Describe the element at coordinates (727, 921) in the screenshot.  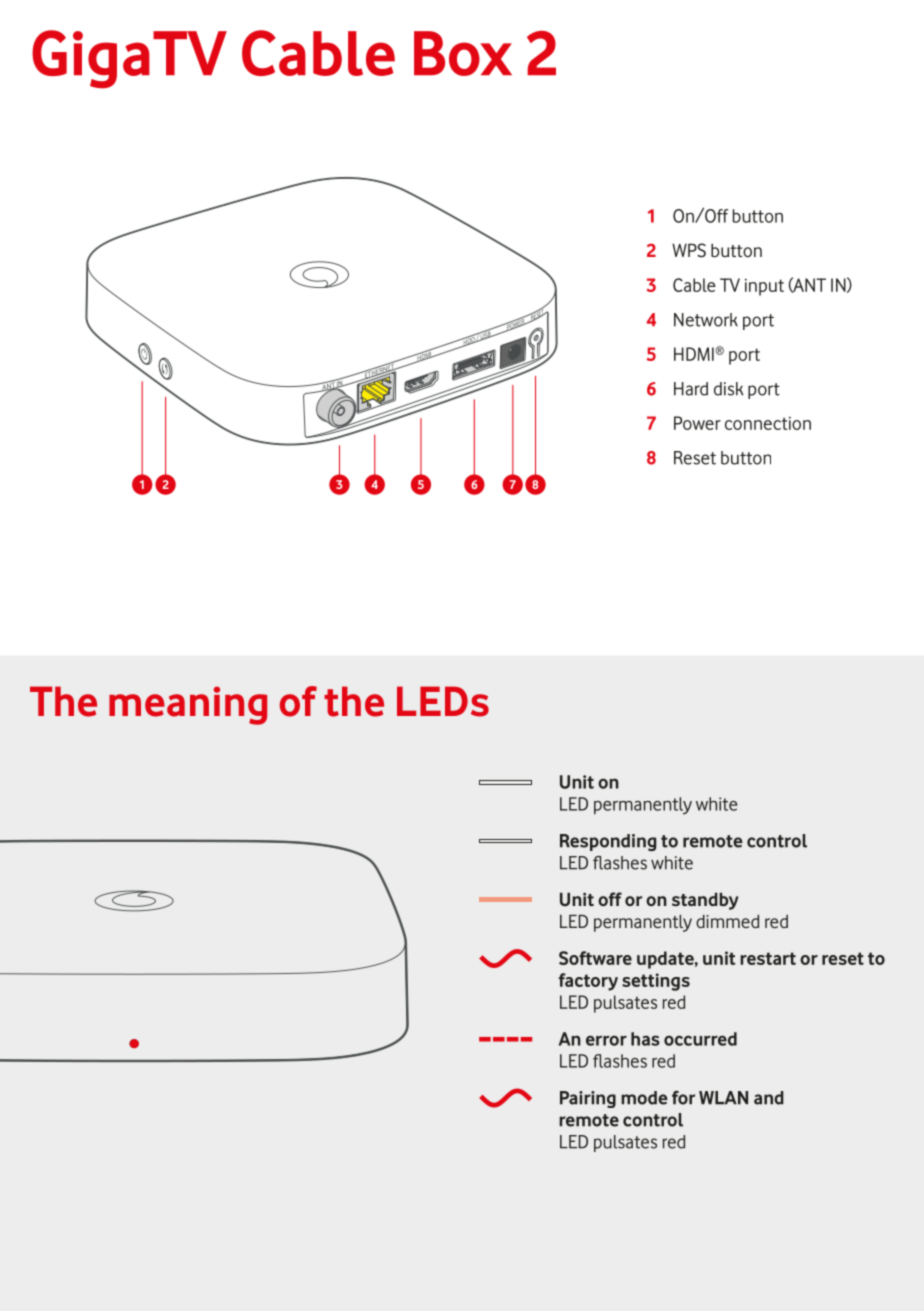
I see `dimmed` at that location.
